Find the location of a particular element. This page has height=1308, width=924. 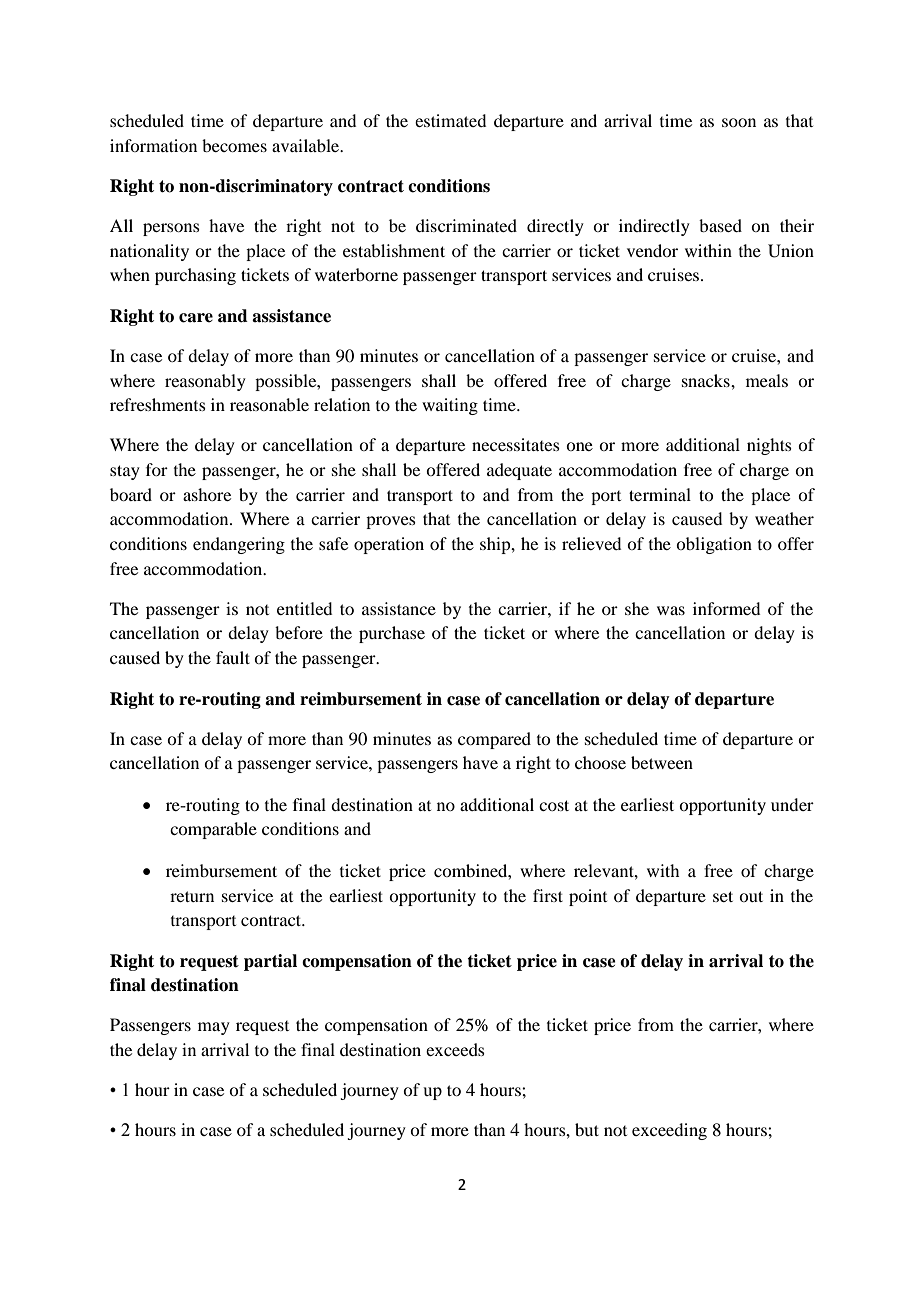

exceeds is located at coordinates (455, 1049).
